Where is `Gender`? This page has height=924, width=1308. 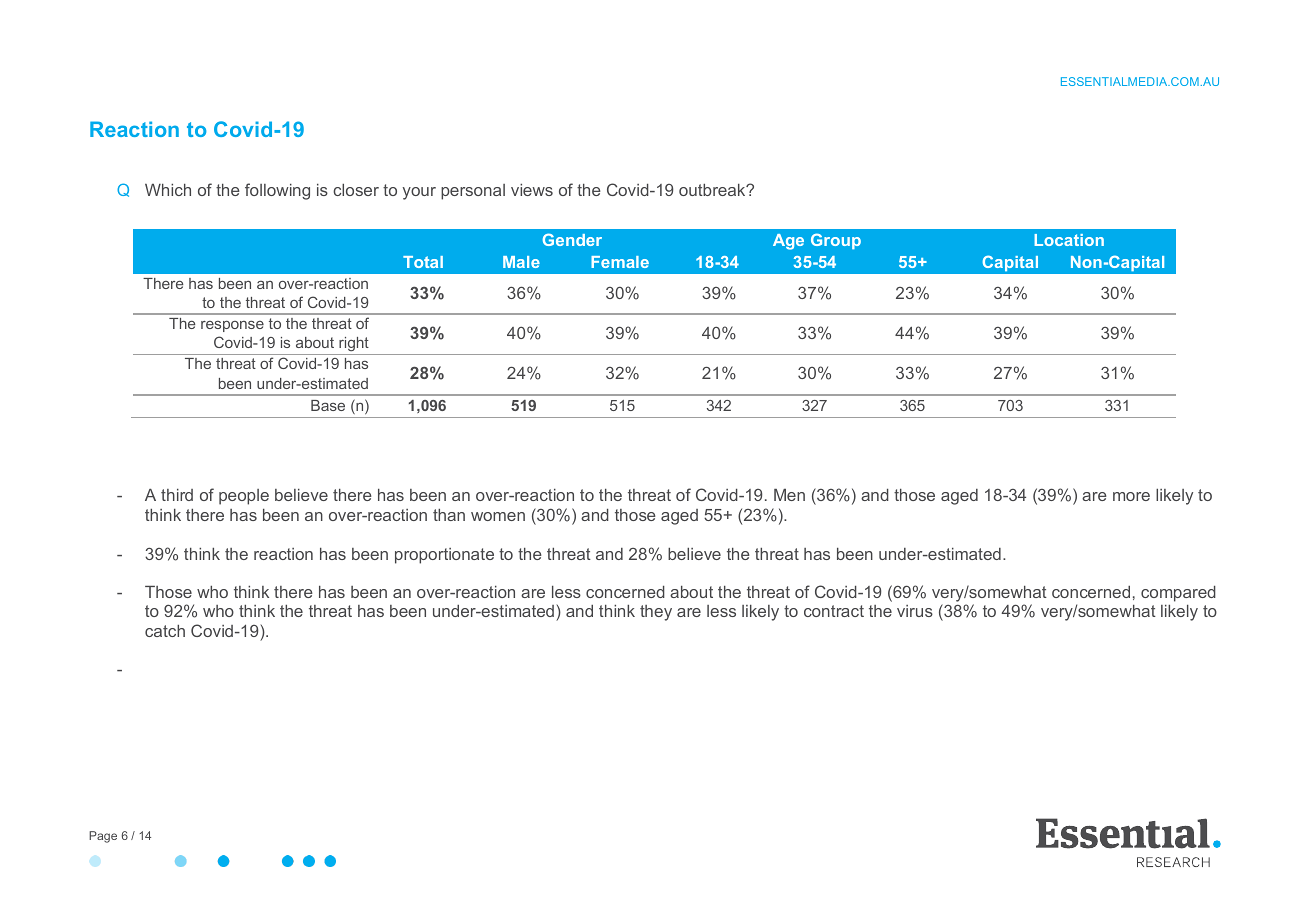 Gender is located at coordinates (572, 239).
